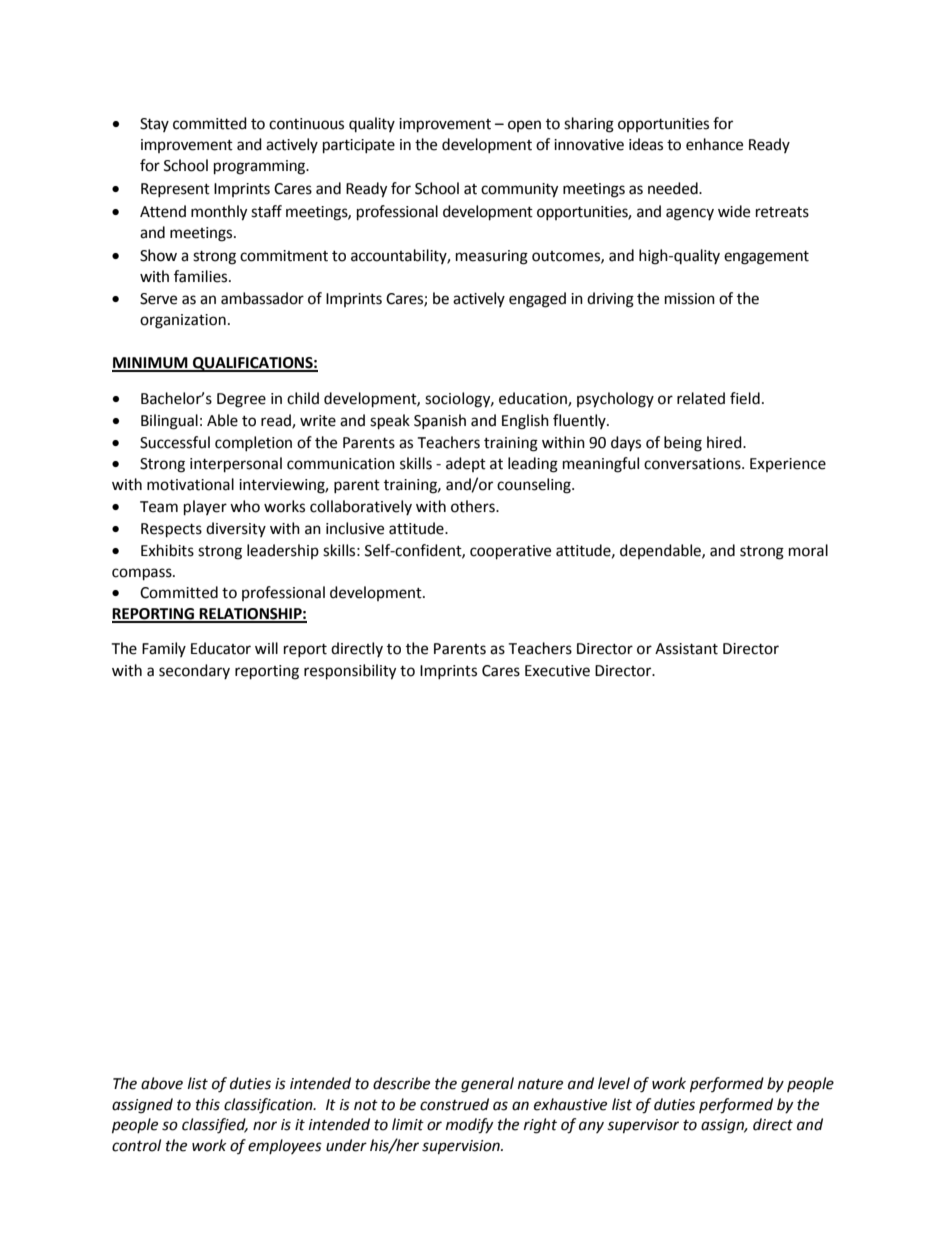 This screenshot has height=1233, width=952. I want to click on open, so click(524, 126).
